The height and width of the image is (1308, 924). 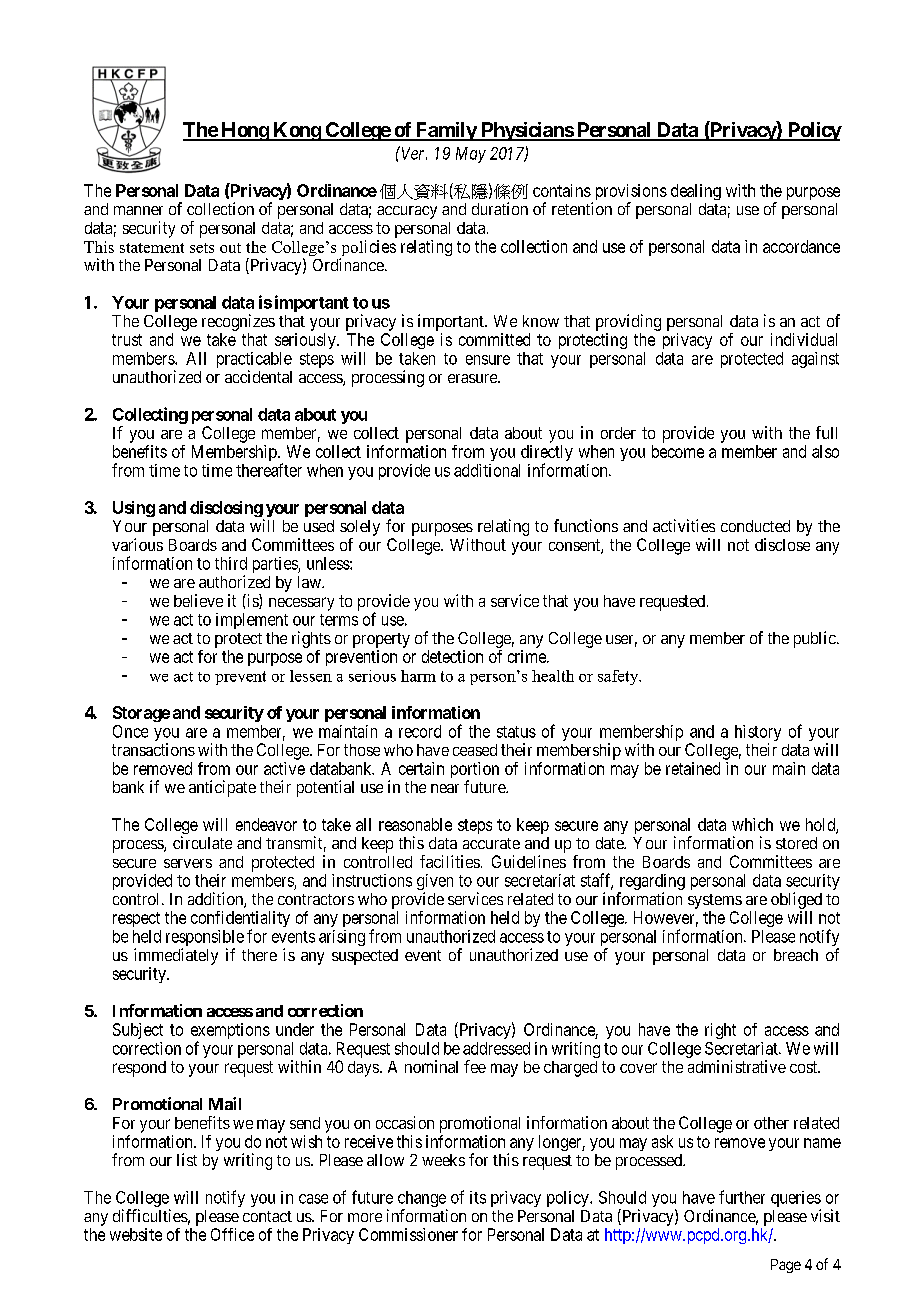 What do you see at coordinates (445, 131) in the image?
I see `Family` at bounding box center [445, 131].
